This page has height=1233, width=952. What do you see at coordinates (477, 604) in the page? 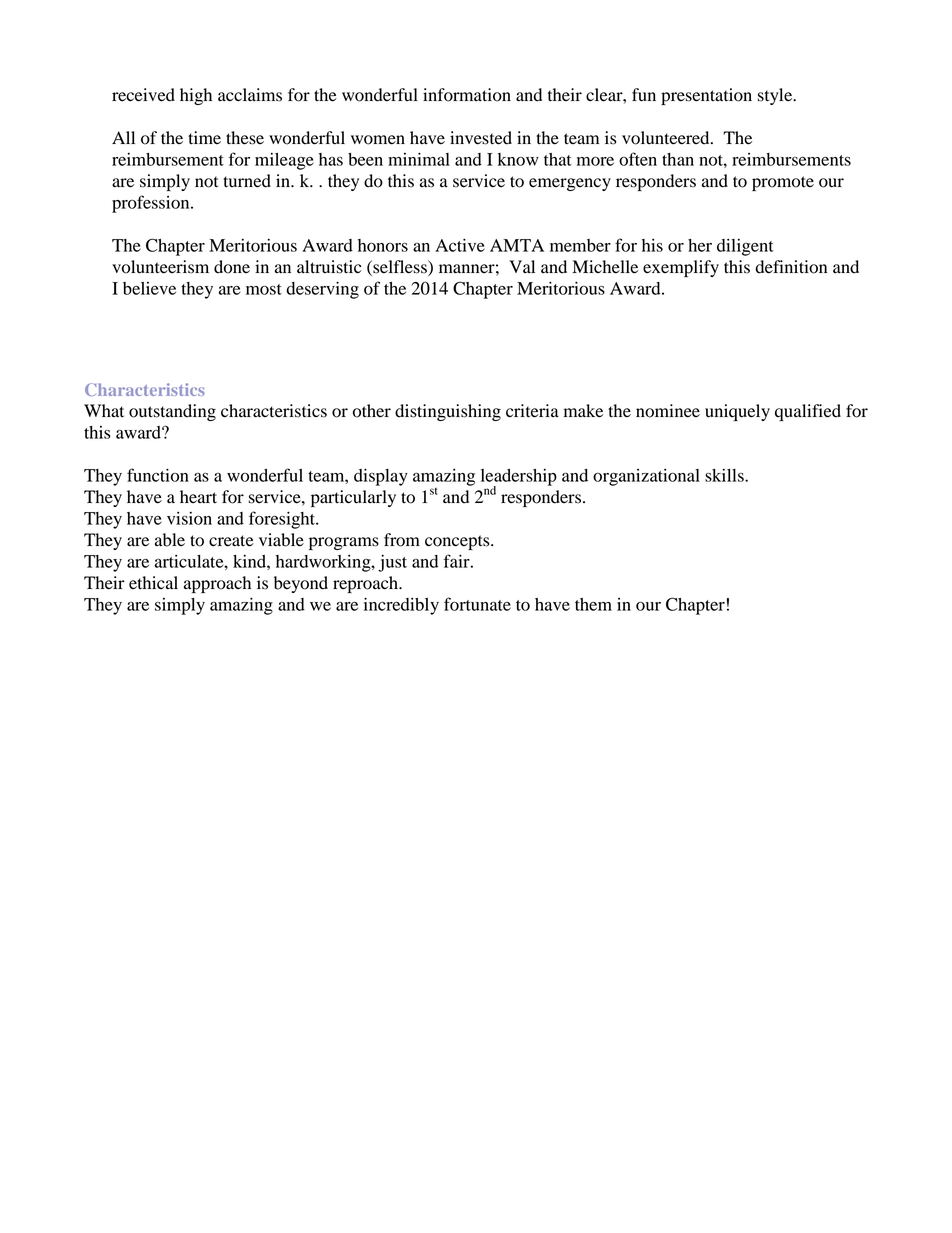
I see `fortunate` at bounding box center [477, 604].
